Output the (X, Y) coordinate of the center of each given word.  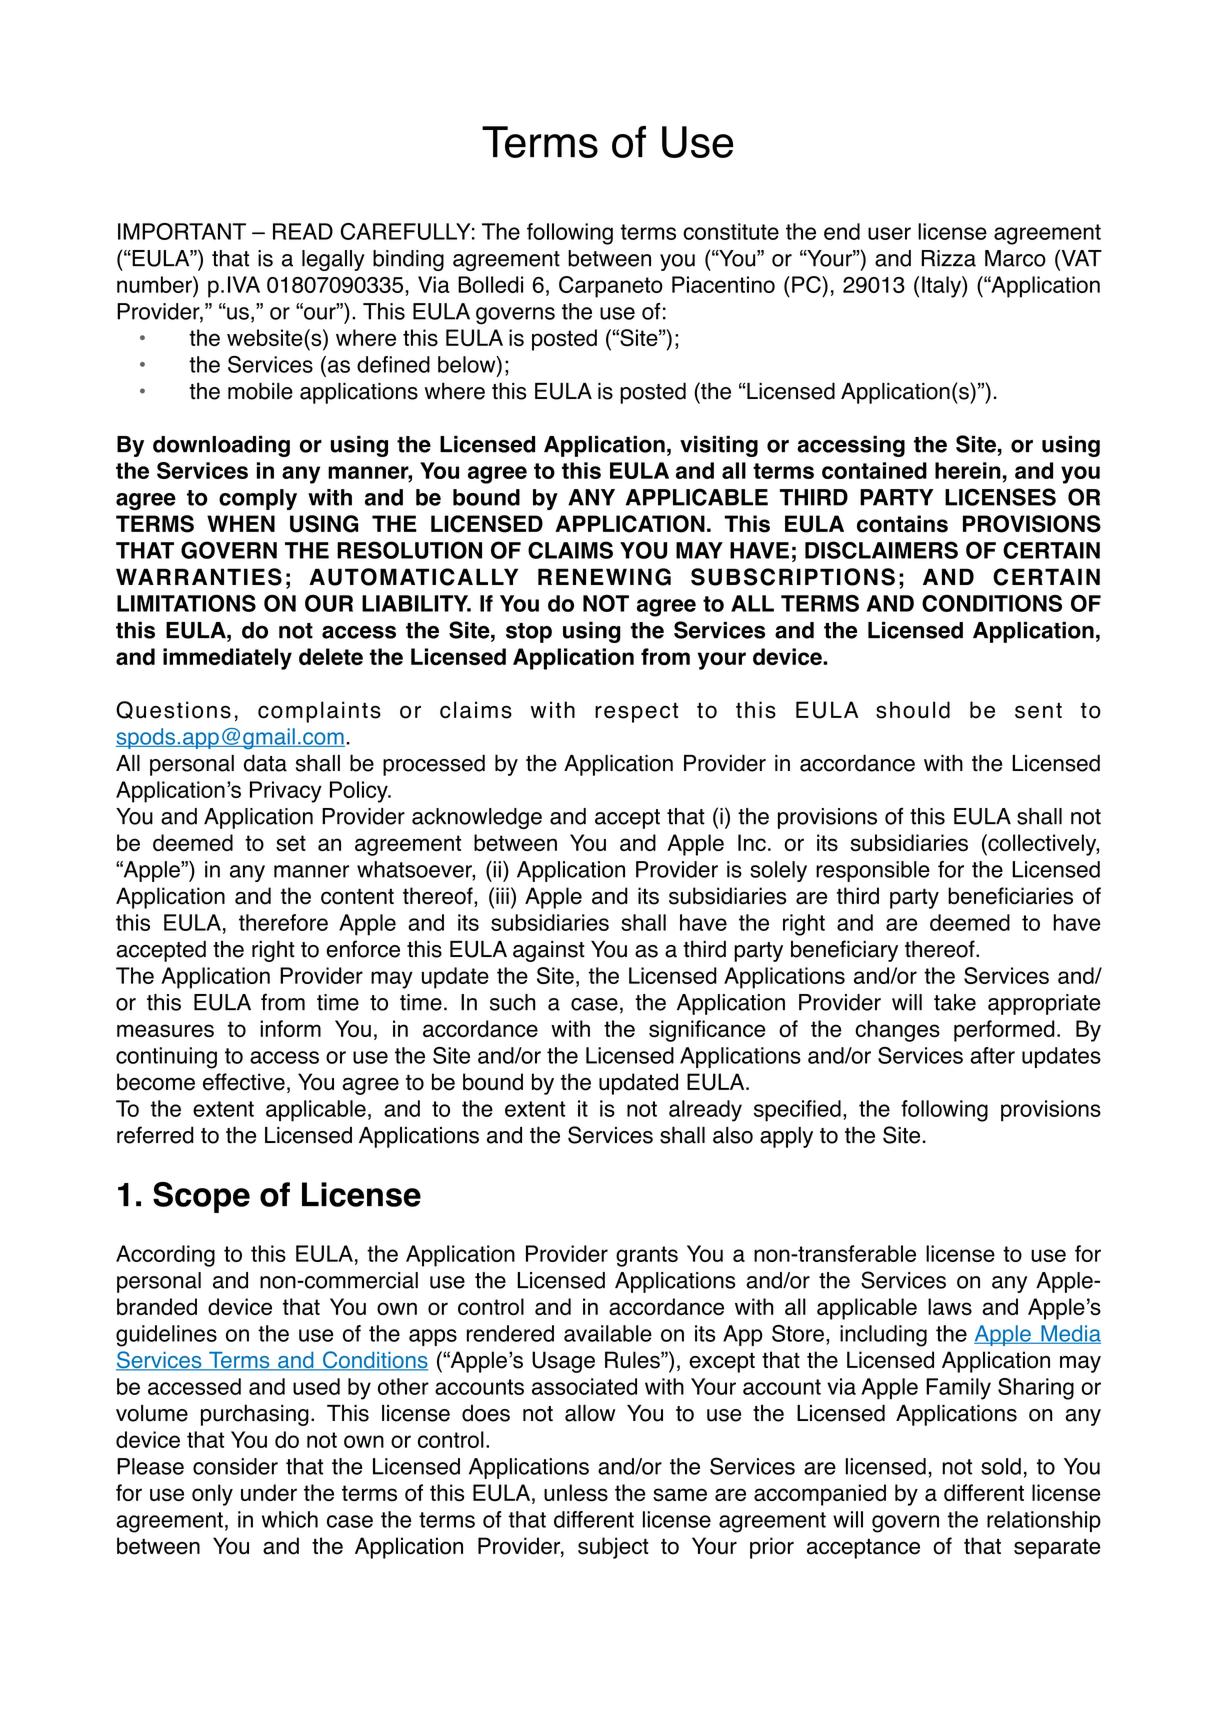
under (269, 1492)
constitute (731, 231)
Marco (1015, 258)
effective (244, 1082)
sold (1001, 1466)
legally (333, 260)
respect (636, 712)
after (992, 1055)
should (913, 710)
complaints (319, 712)
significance (707, 1031)
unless (576, 1493)
